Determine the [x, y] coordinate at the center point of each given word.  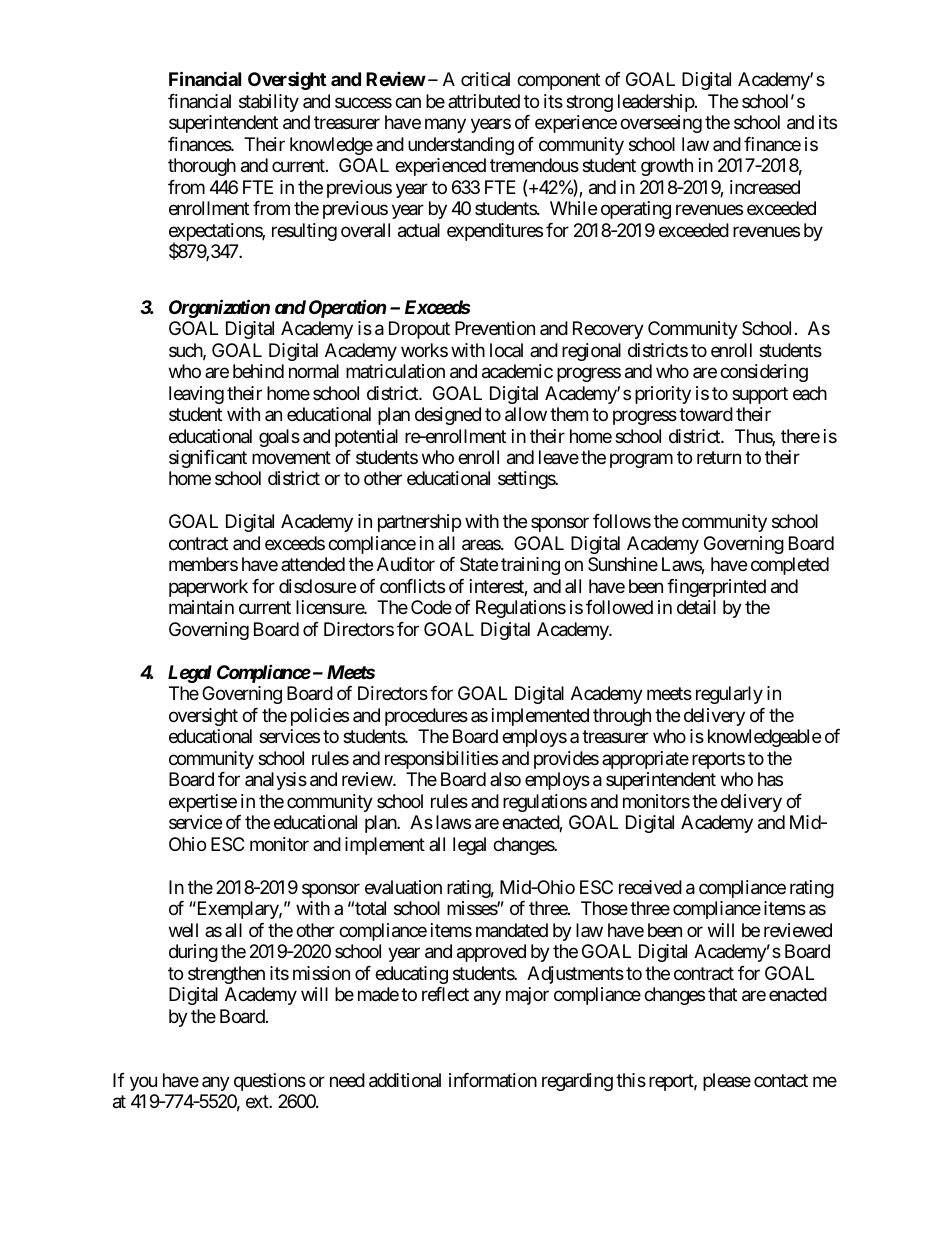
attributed [484, 101]
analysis [276, 781]
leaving [196, 395]
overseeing [661, 124]
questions [270, 1082]
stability [269, 103]
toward [706, 414]
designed [448, 416]
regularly [729, 695]
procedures [426, 717]
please [727, 1082]
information [493, 1080]
